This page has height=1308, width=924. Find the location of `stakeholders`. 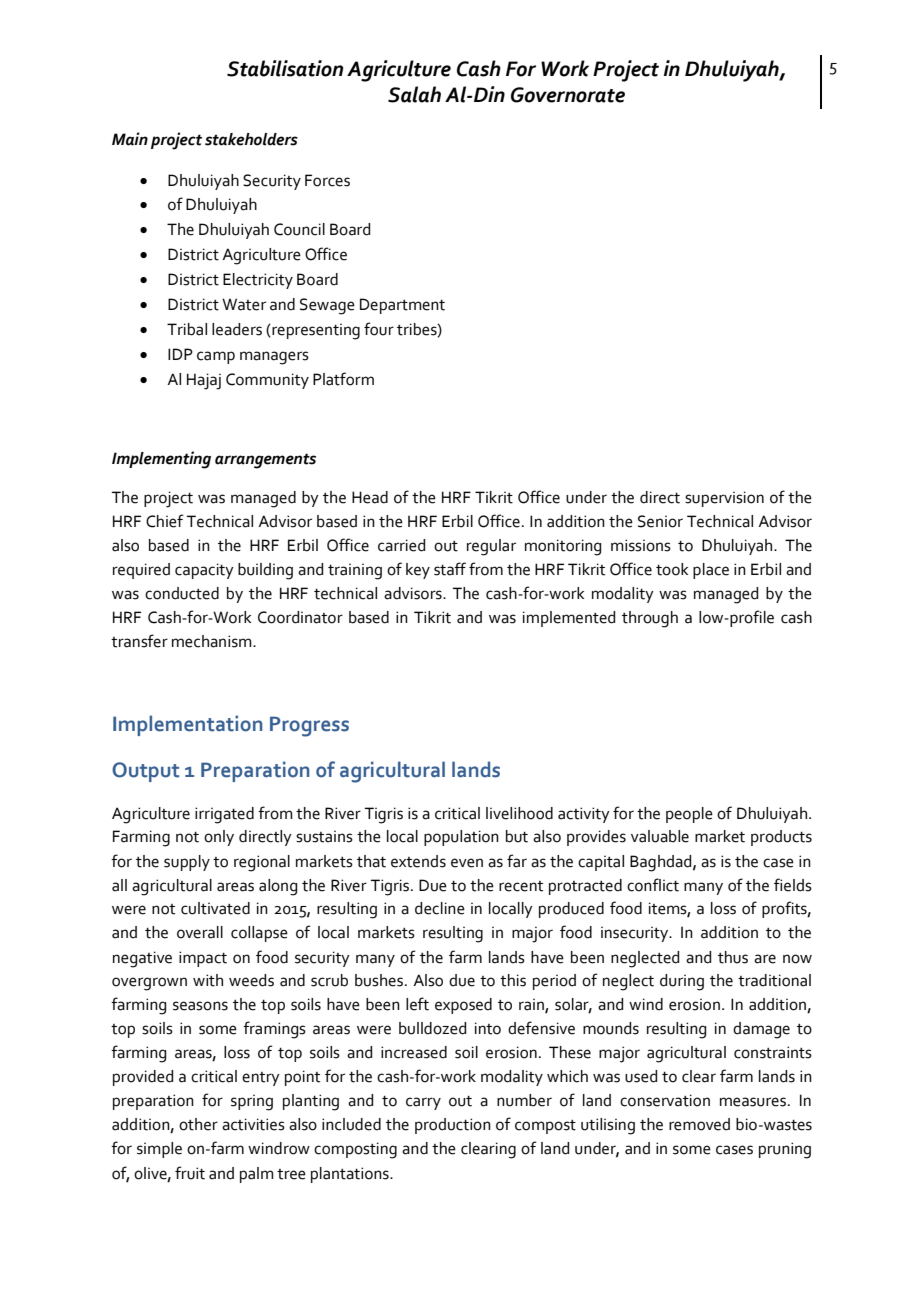

stakeholders is located at coordinates (251, 139).
